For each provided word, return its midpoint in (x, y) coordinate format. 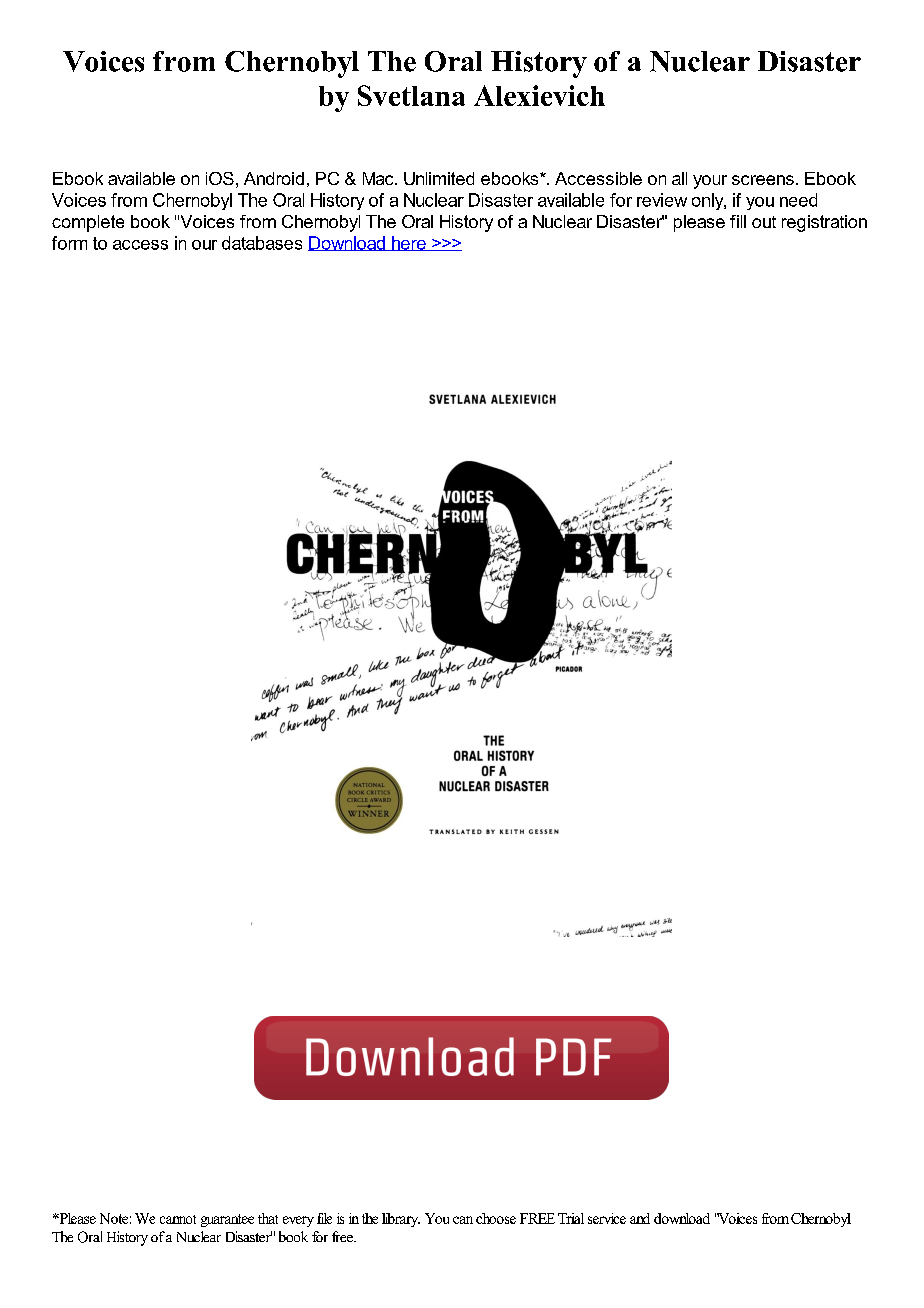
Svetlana (411, 95)
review (662, 200)
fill (738, 221)
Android (274, 178)
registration (824, 223)
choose (496, 1218)
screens (763, 180)
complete (88, 223)
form (69, 243)
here (409, 243)
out (764, 222)
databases (262, 243)
